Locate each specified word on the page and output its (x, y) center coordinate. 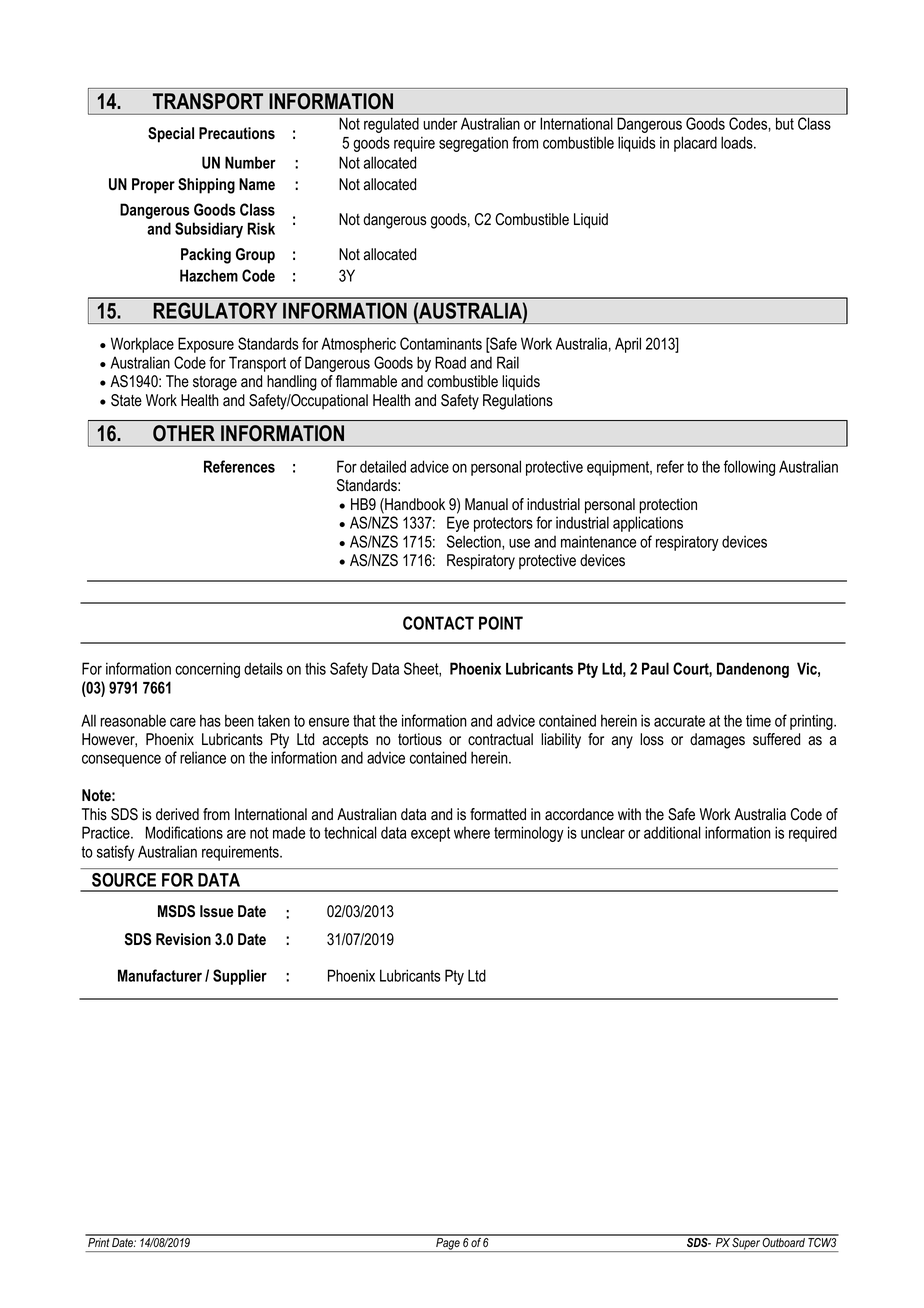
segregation (473, 144)
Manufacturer (160, 975)
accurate (679, 721)
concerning (207, 670)
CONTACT (438, 623)
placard (695, 144)
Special (171, 135)
